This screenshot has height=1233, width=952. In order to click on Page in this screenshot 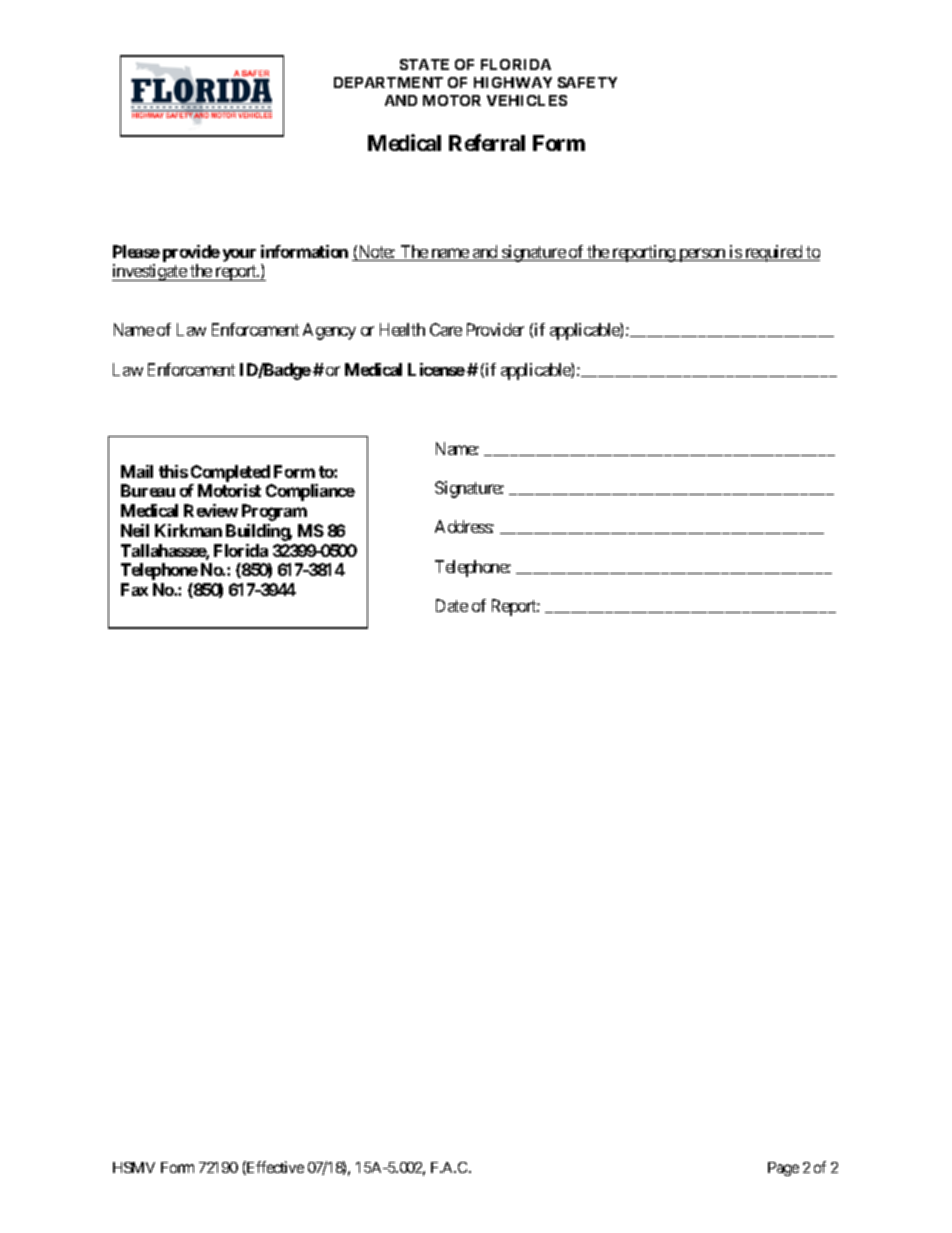, I will do `click(783, 1169)`.
